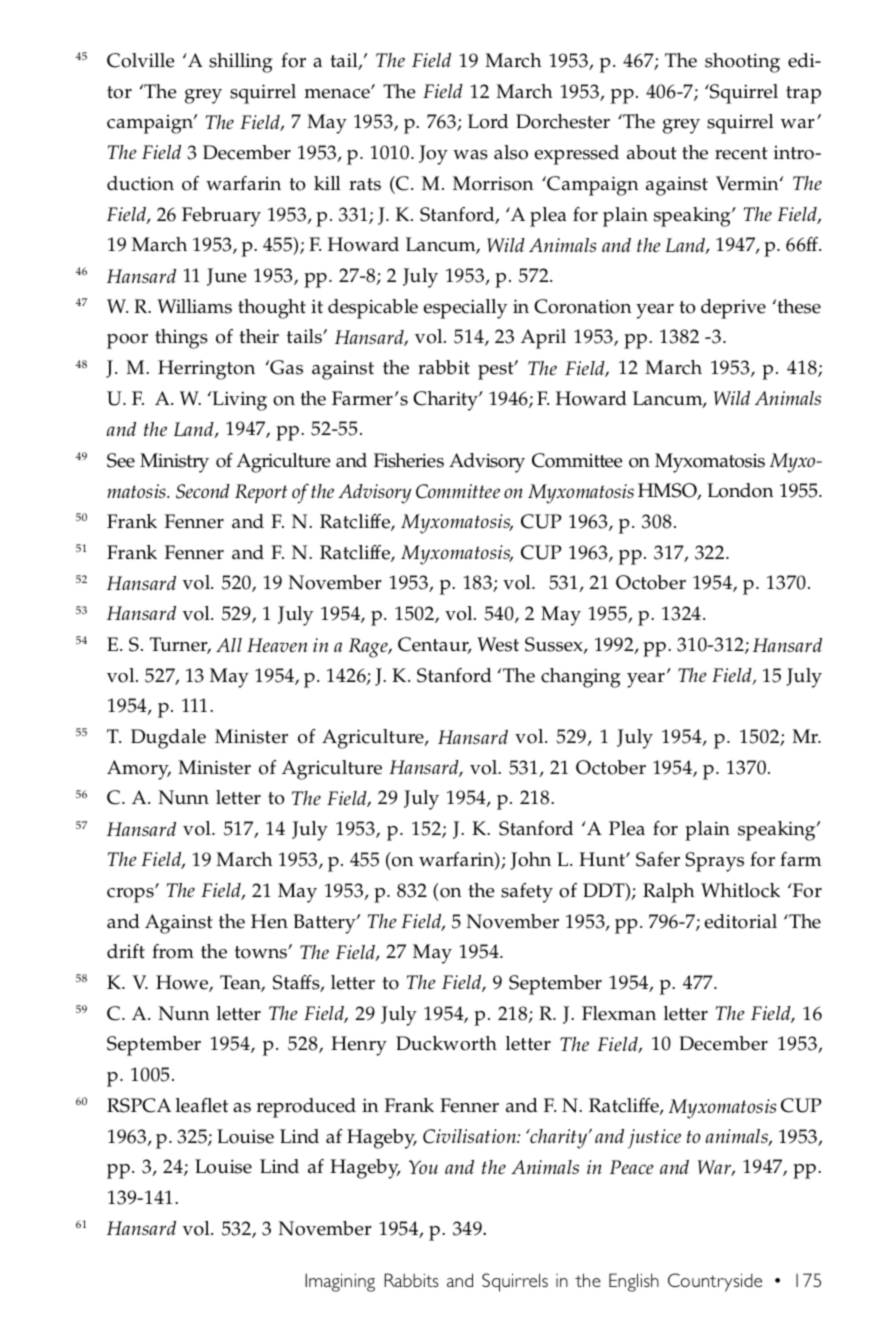 The width and height of the document is (896, 1328). I want to click on Fisheries, so click(409, 460).
